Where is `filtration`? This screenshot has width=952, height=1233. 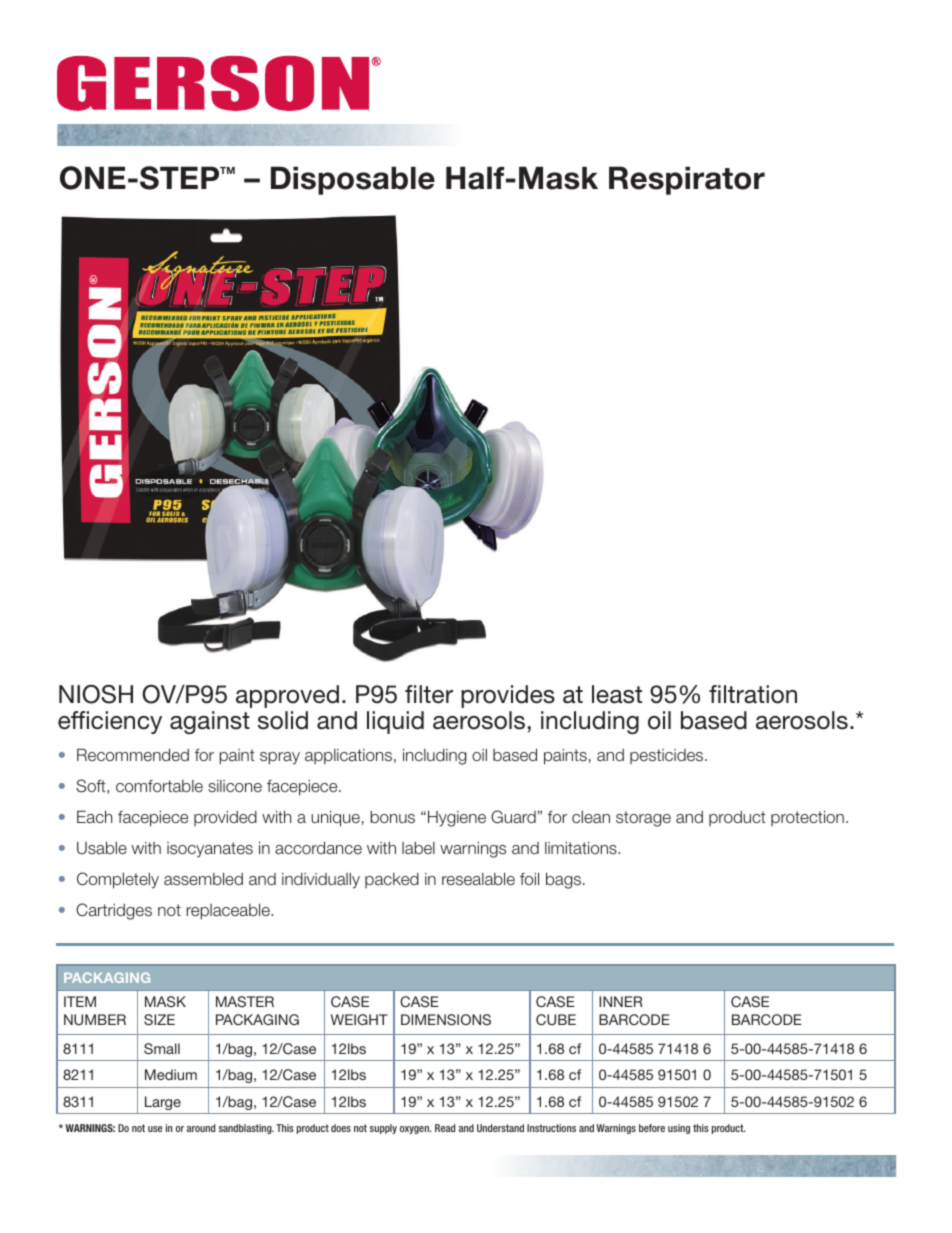 filtration is located at coordinates (753, 694).
